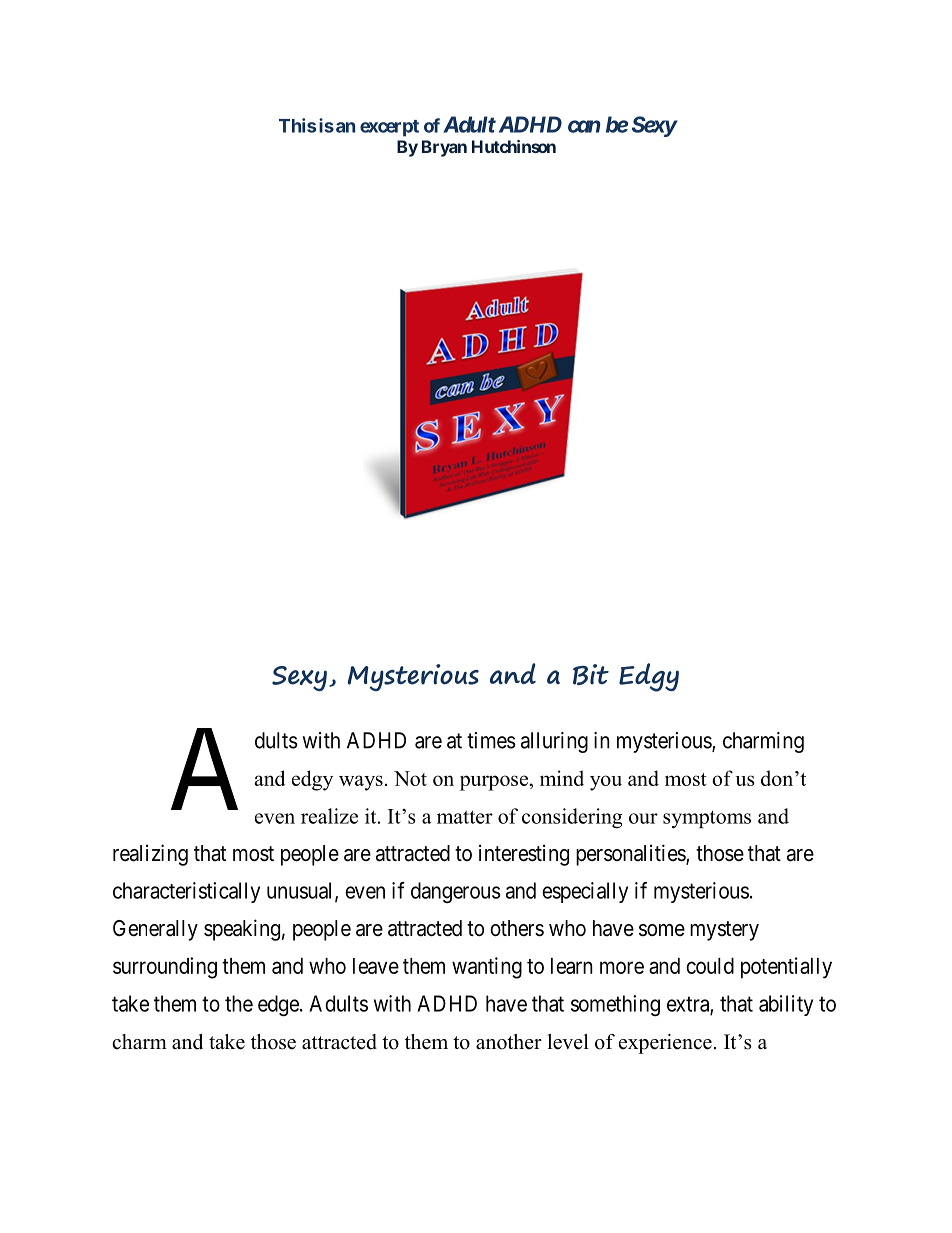  Describe the element at coordinates (389, 128) in the page. I see `excerpt` at that location.
